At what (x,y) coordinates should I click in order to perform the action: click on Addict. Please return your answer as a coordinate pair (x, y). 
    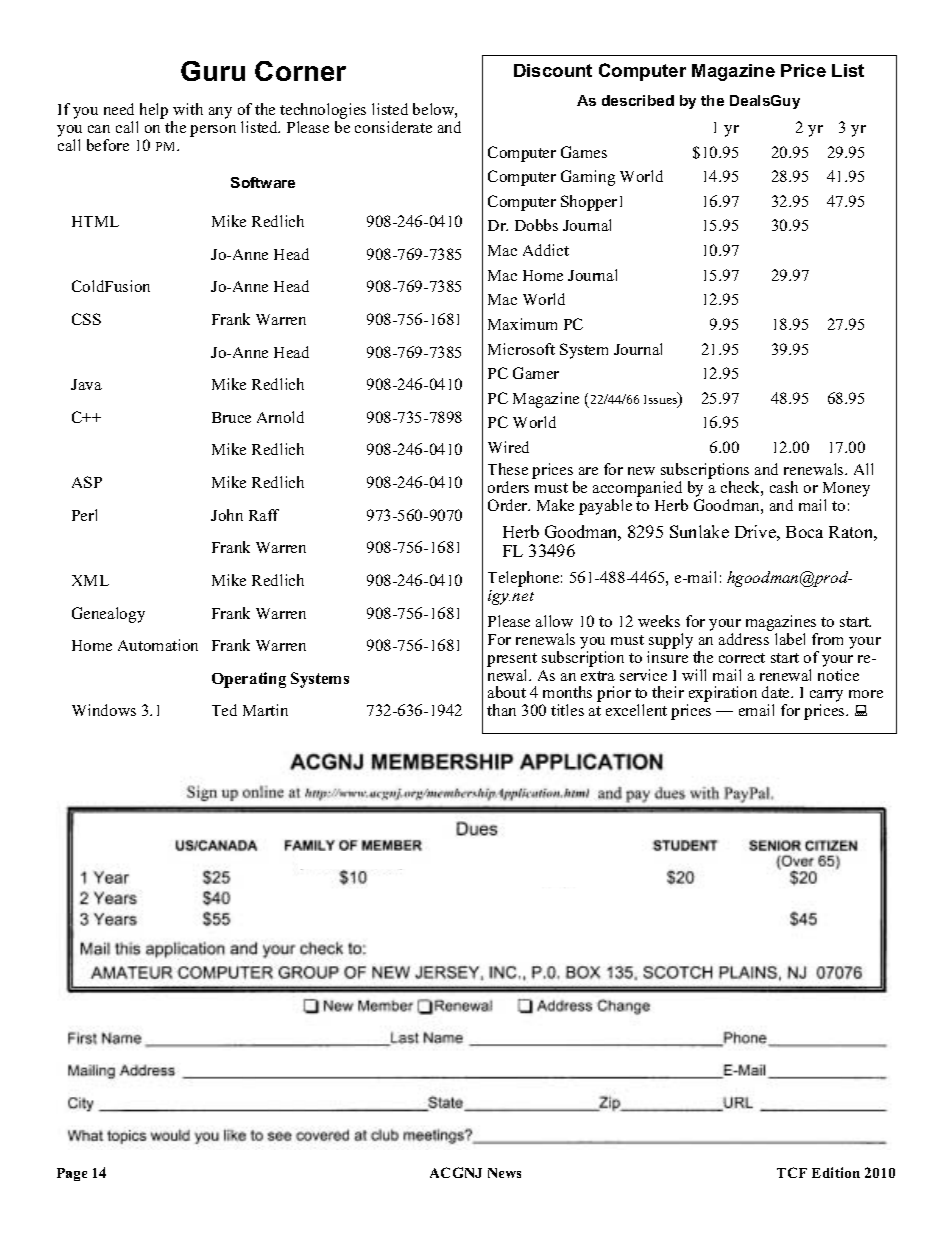
    Looking at the image, I should click on (546, 250).
